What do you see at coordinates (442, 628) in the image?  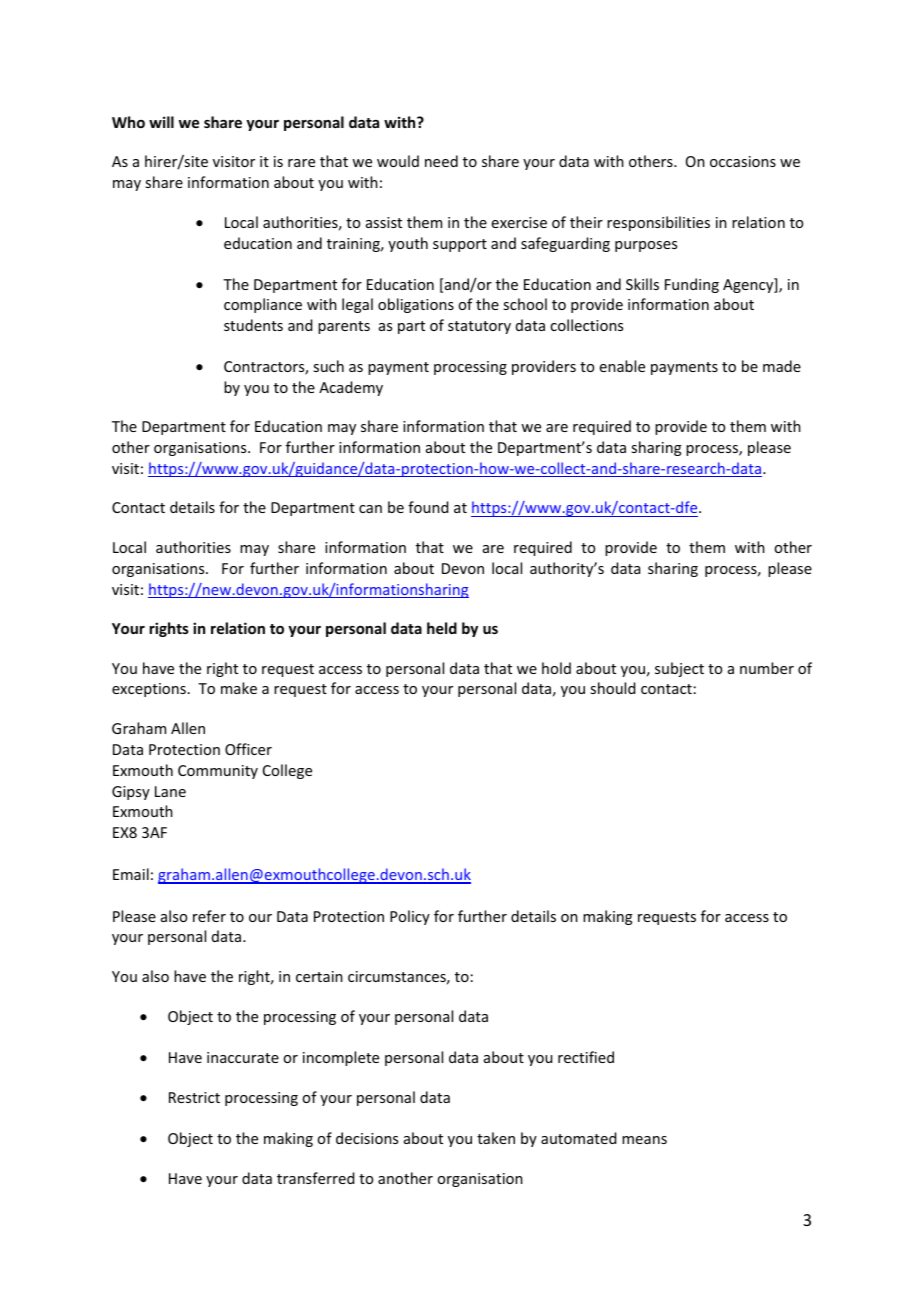 I see `held` at bounding box center [442, 628].
